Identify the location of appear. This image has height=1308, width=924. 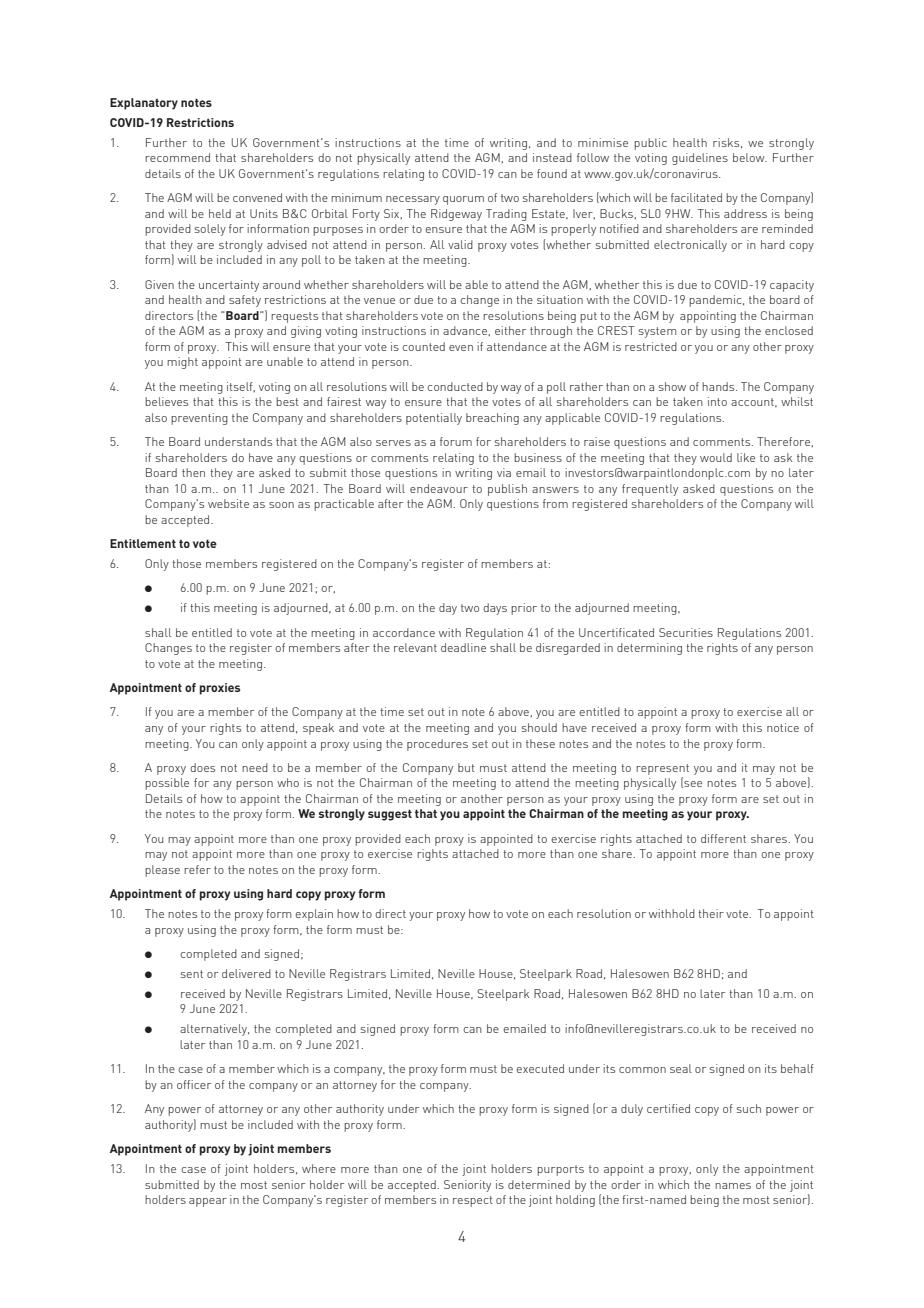
(208, 1202).
